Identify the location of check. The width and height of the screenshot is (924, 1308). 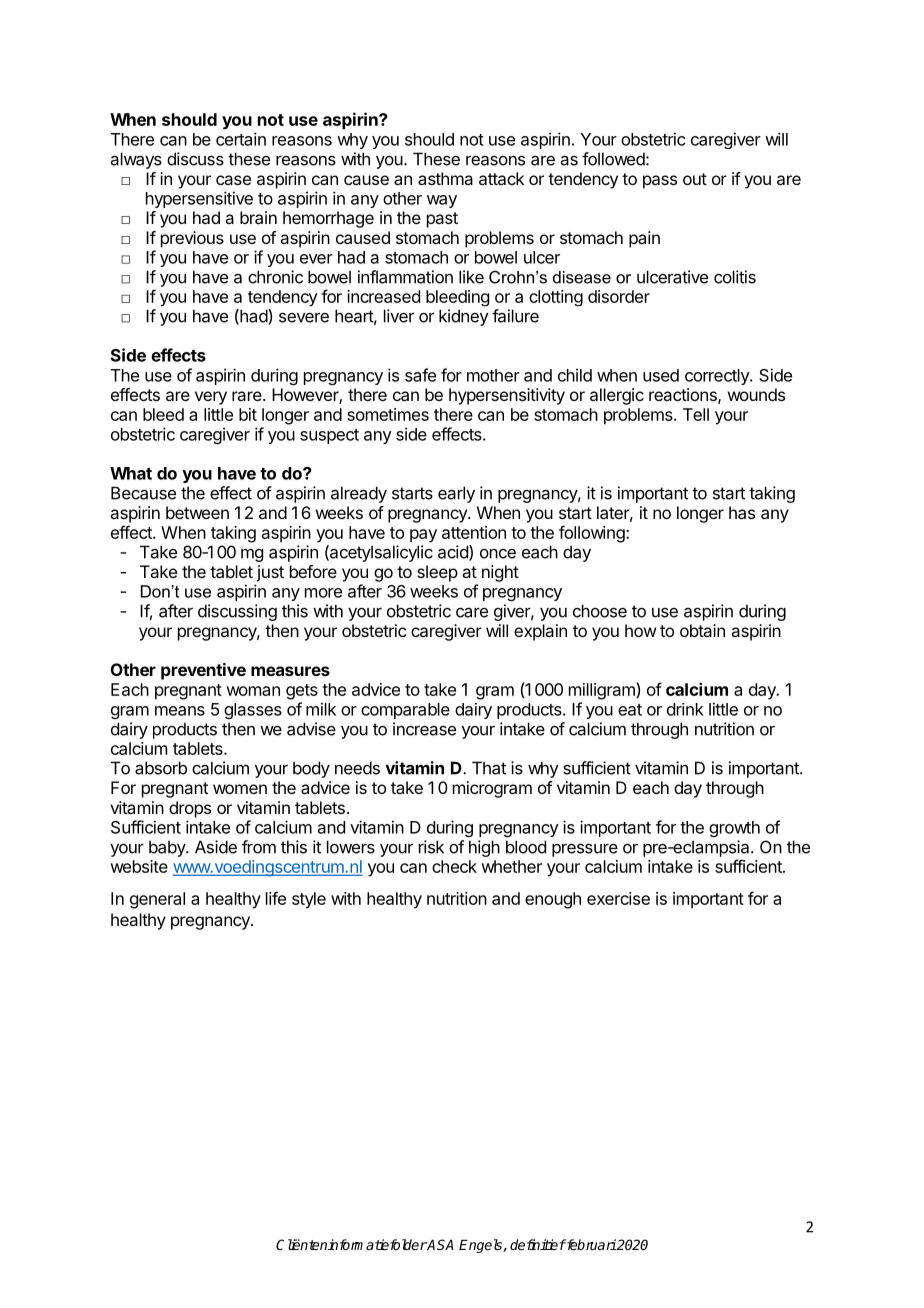
(454, 866).
